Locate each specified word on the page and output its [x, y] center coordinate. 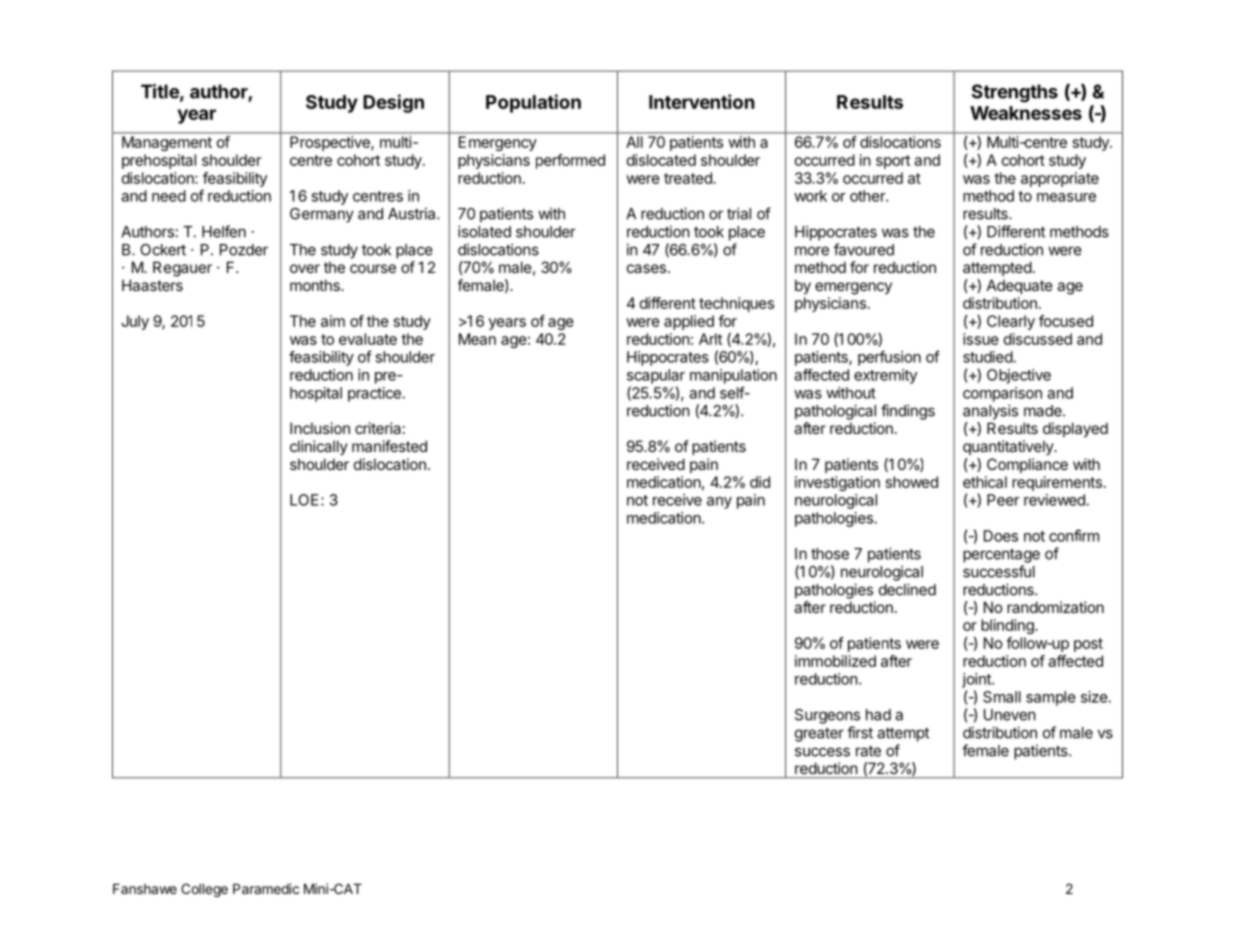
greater [819, 735]
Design [393, 103]
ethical [985, 482]
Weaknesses [1026, 113]
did [760, 482]
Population [533, 103]
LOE [304, 500]
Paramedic [266, 888]
